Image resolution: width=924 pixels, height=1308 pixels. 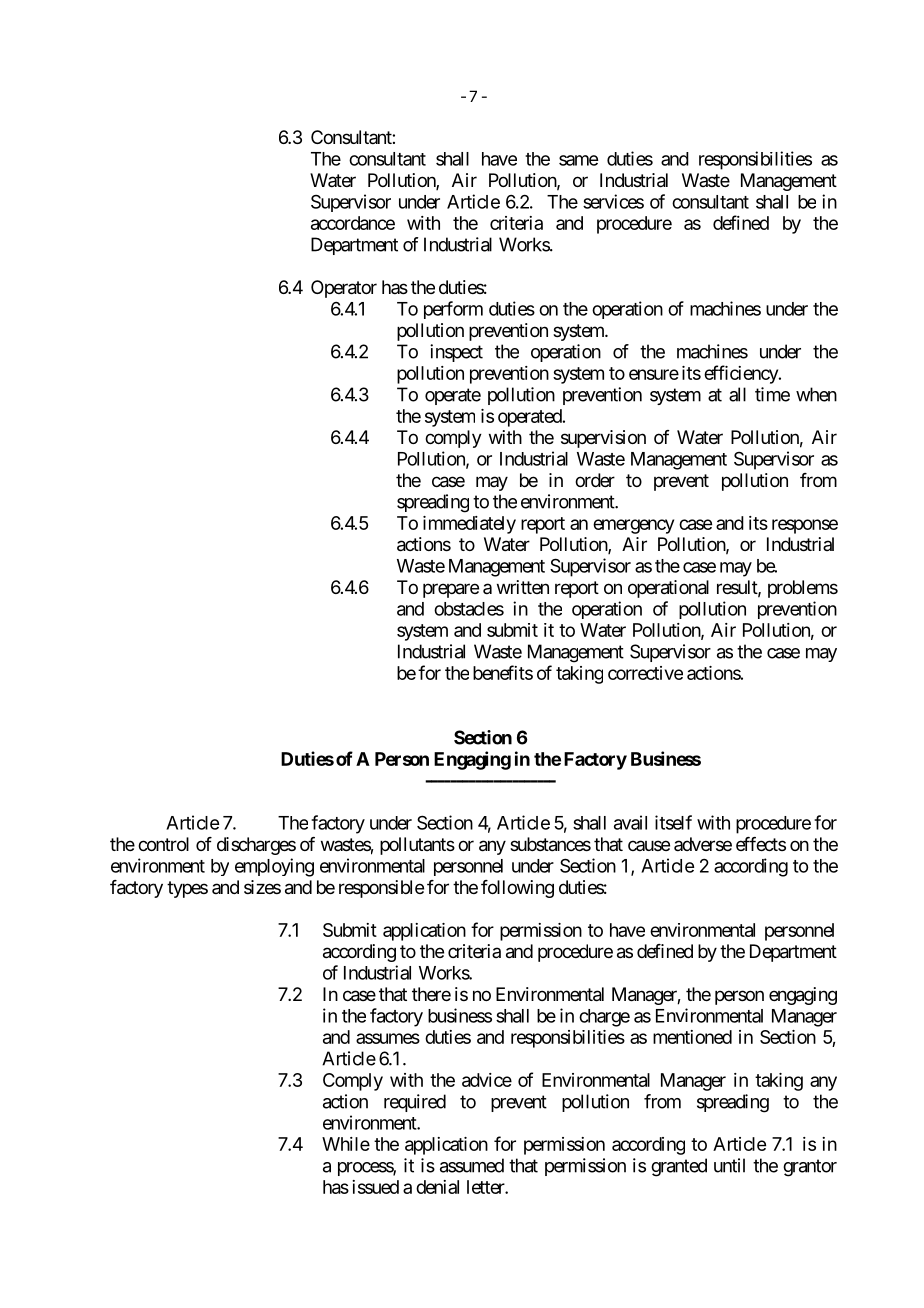 I want to click on Operator, so click(x=344, y=289).
